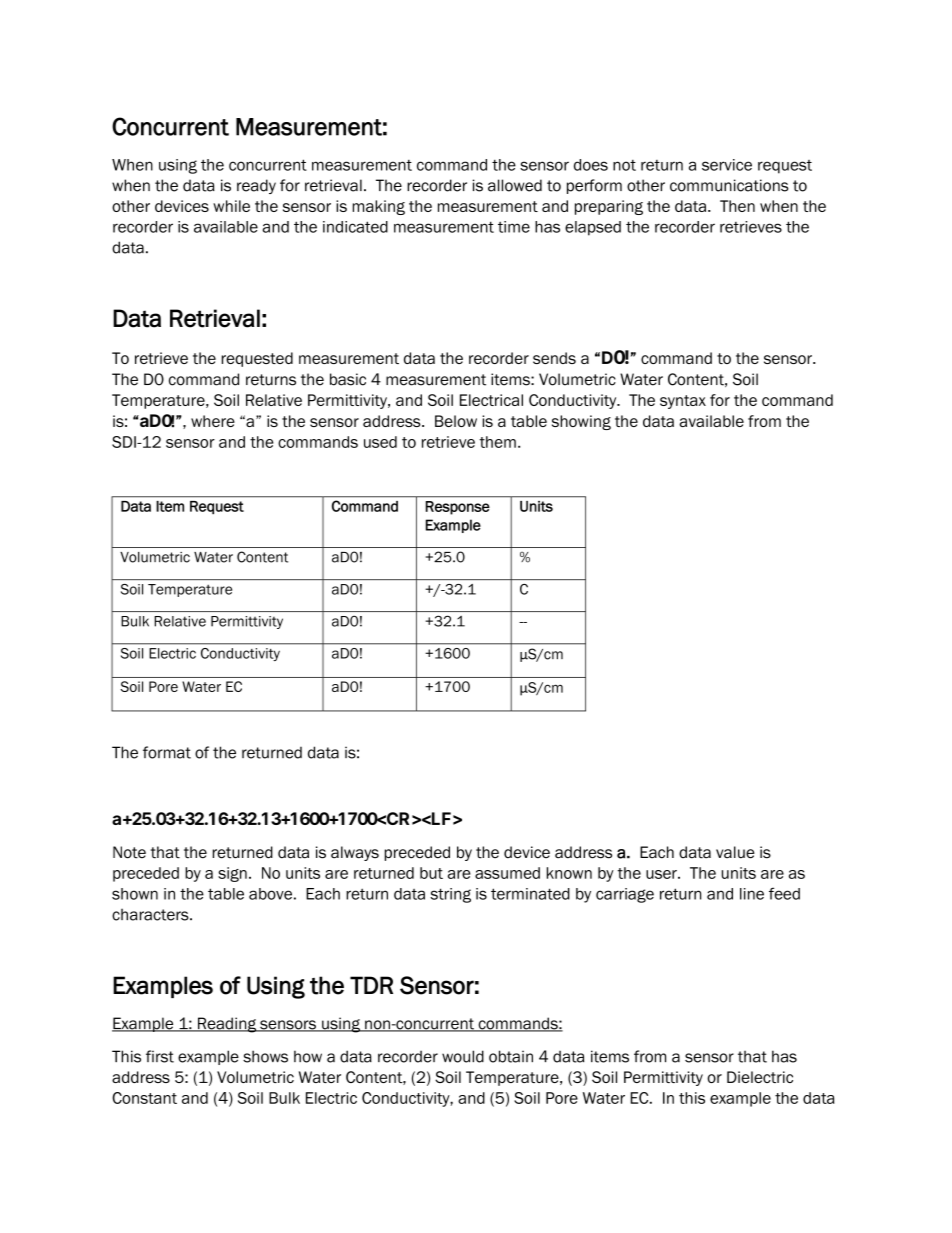 Image resolution: width=952 pixels, height=1233 pixels. Describe the element at coordinates (729, 185) in the screenshot. I see `communications` at that location.
